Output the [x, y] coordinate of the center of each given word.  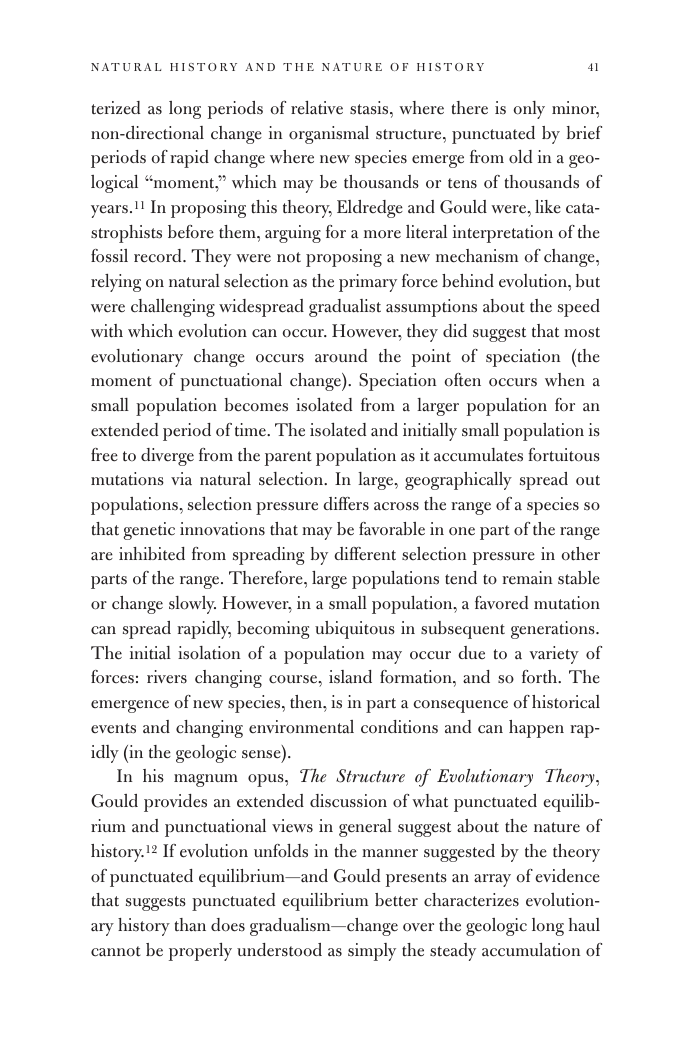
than [190, 925]
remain [527, 578]
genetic [149, 531]
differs [346, 504]
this [264, 207]
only [529, 110]
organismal [329, 135]
